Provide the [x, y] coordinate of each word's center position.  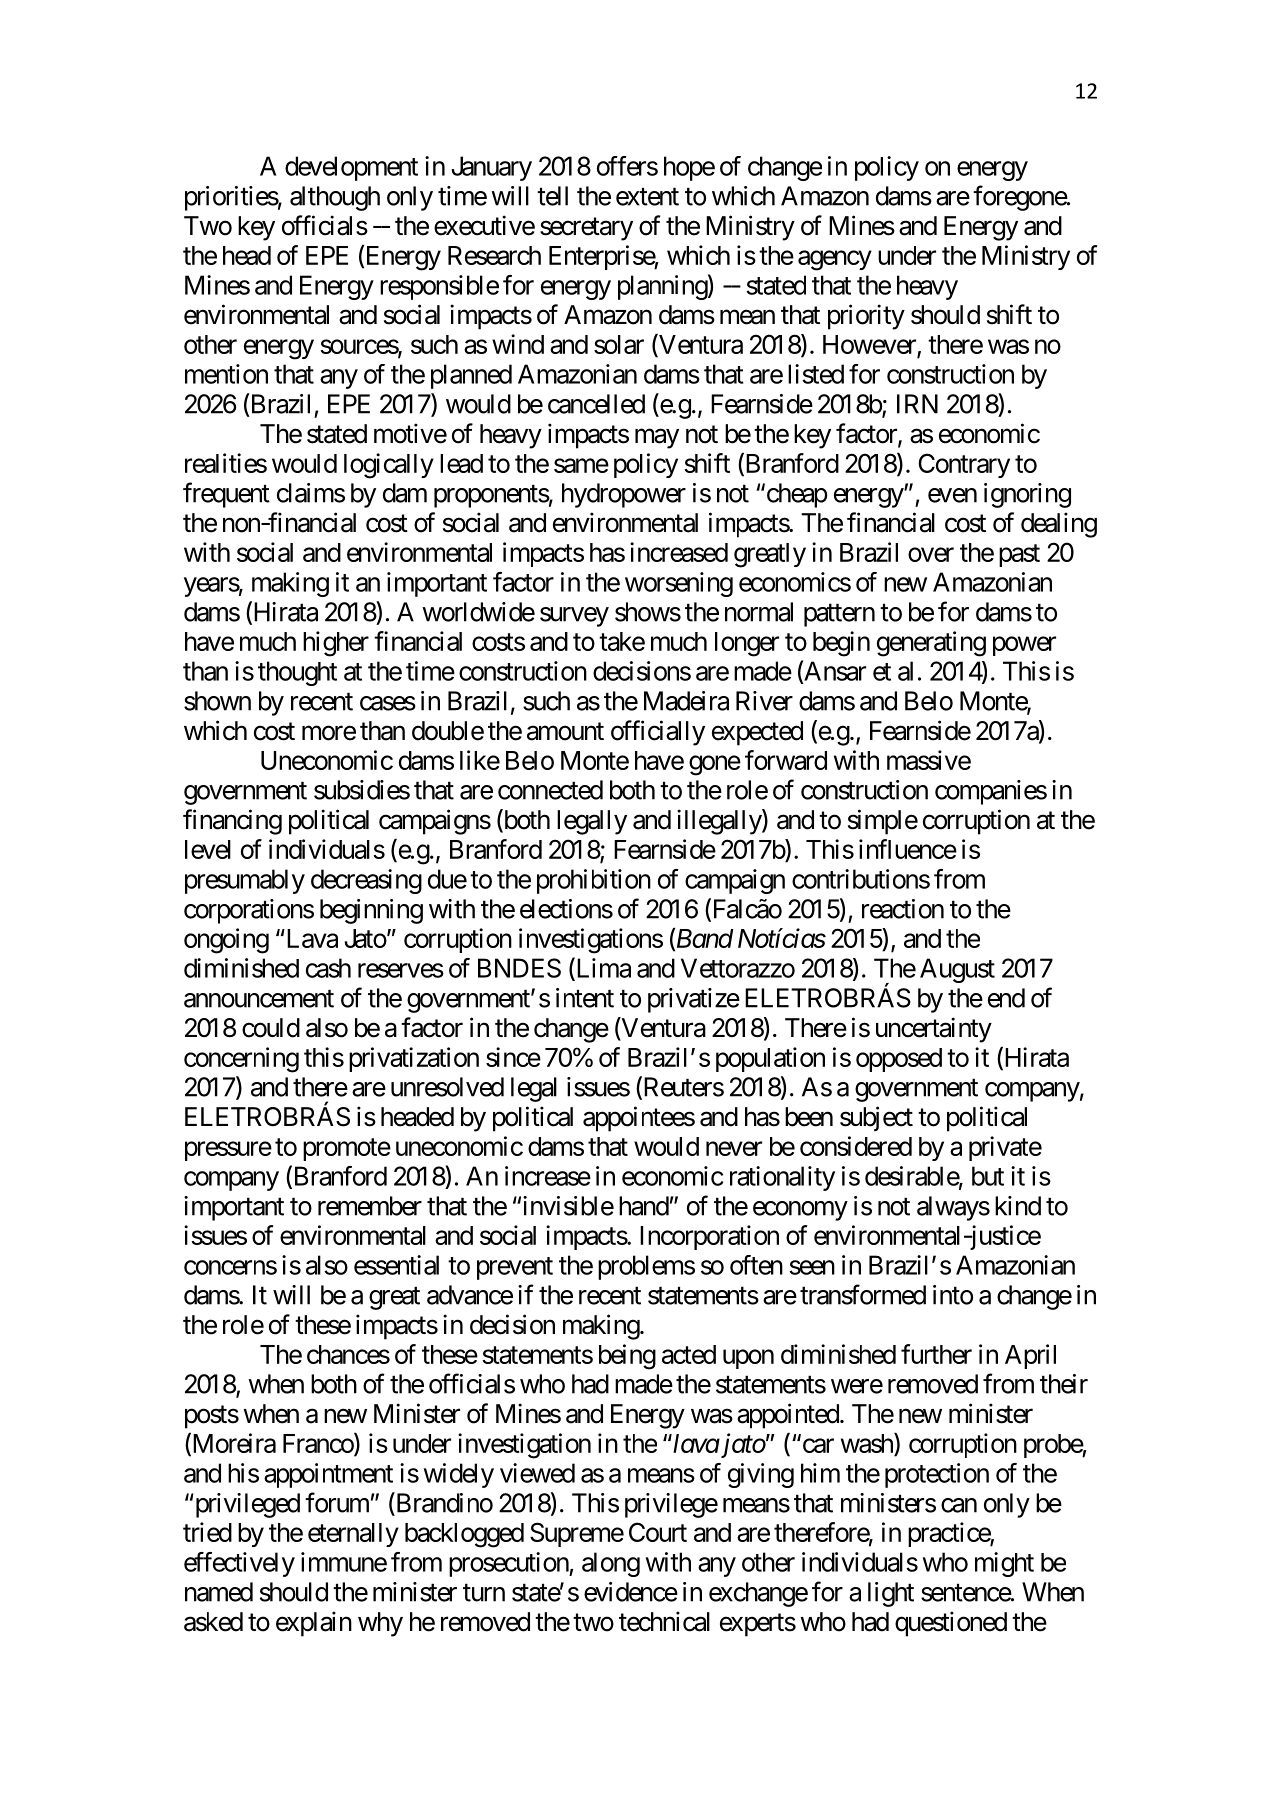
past [1019, 555]
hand [644, 1206]
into [953, 1295]
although [335, 198]
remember [370, 1206]
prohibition [594, 881]
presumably [245, 881]
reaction [903, 909]
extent [647, 197]
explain [314, 1624]
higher [336, 644]
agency [835, 260]
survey [574, 617]
